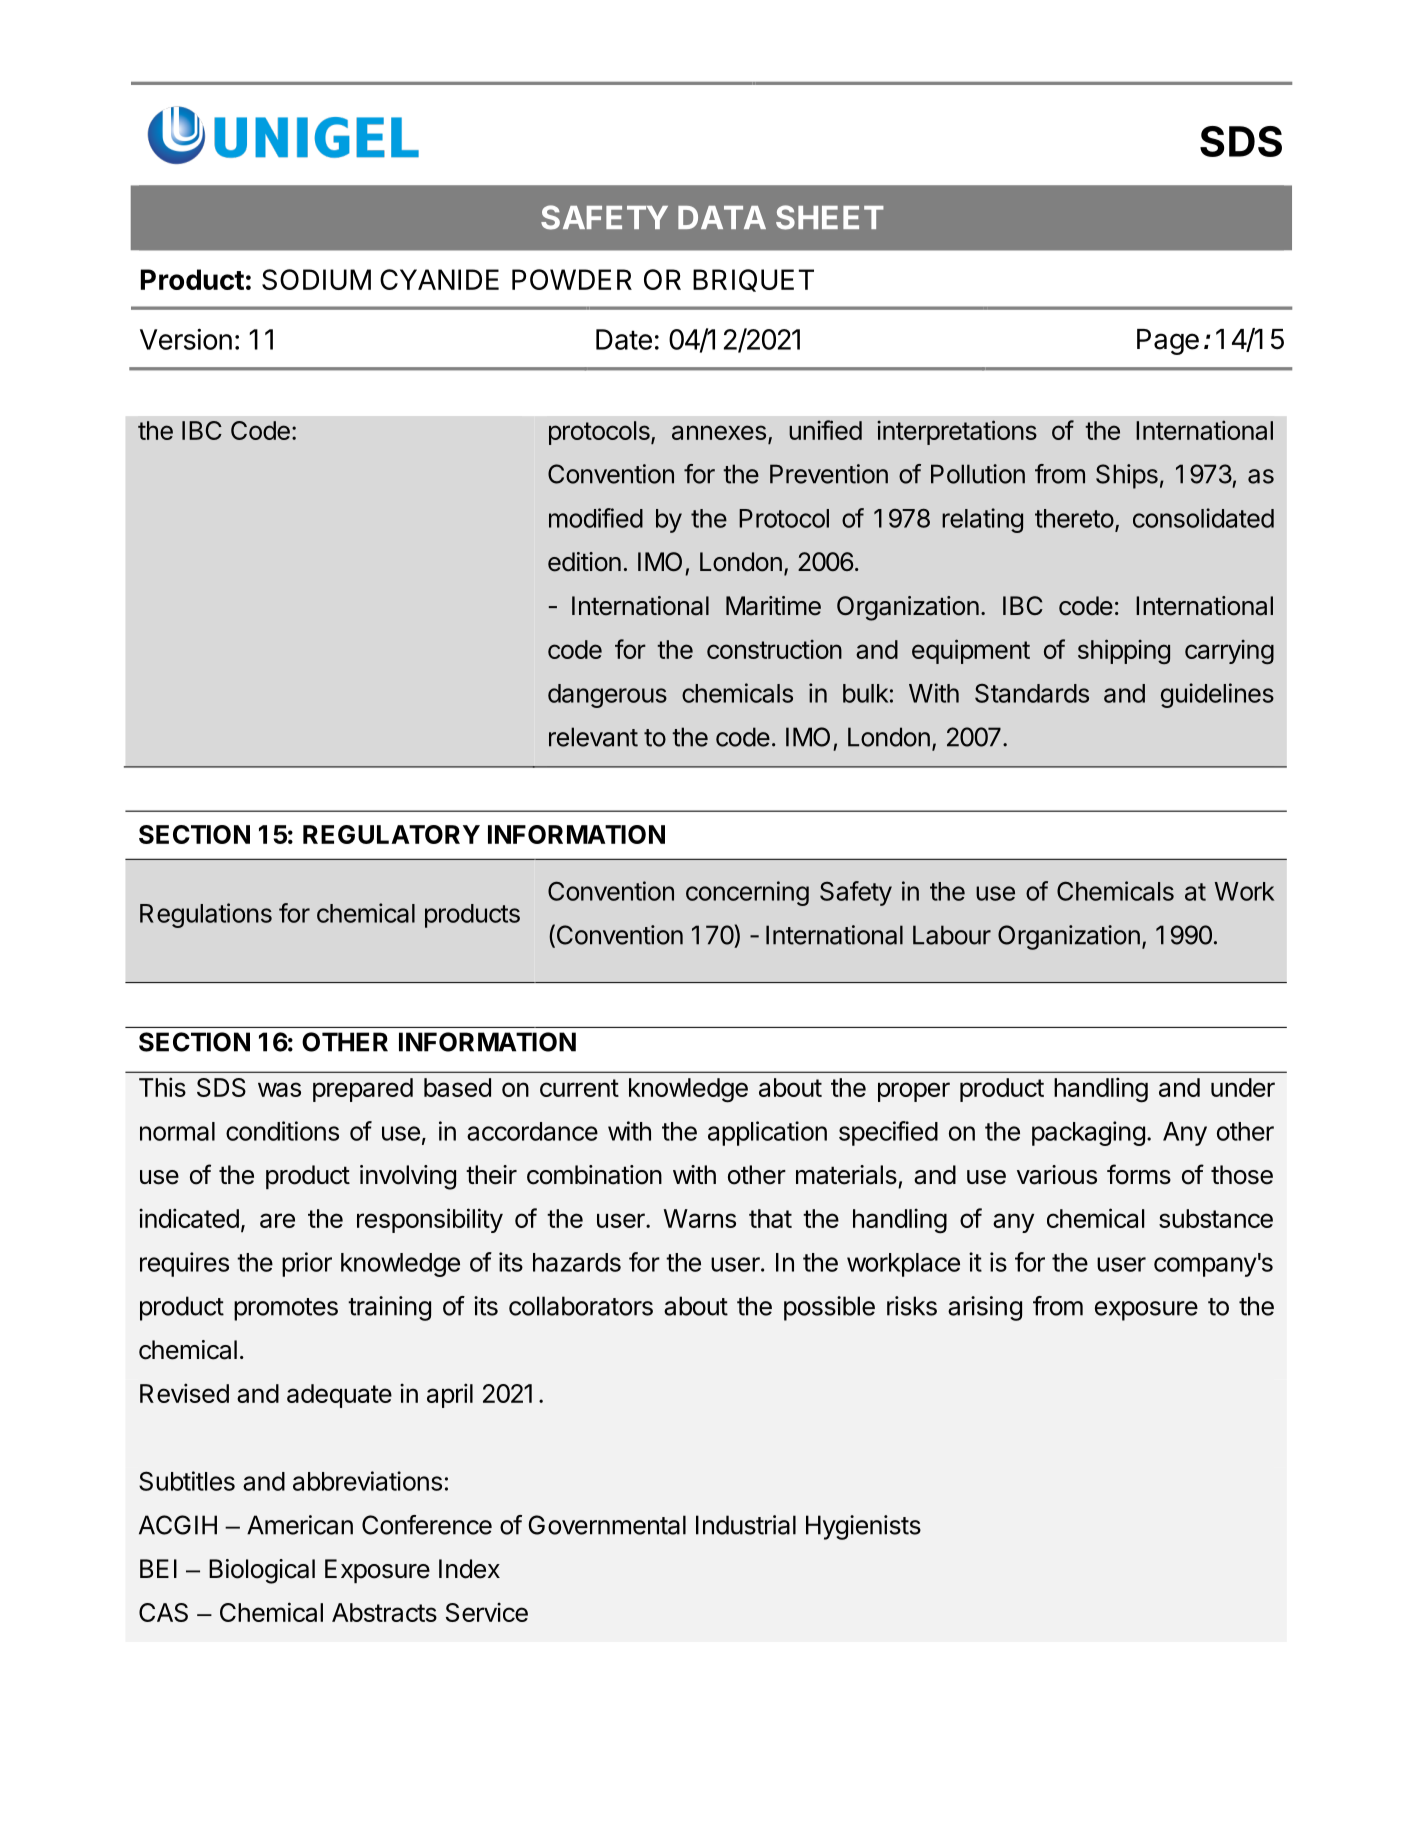  Describe the element at coordinates (316, 279) in the screenshot. I see `SODIUM` at that location.
